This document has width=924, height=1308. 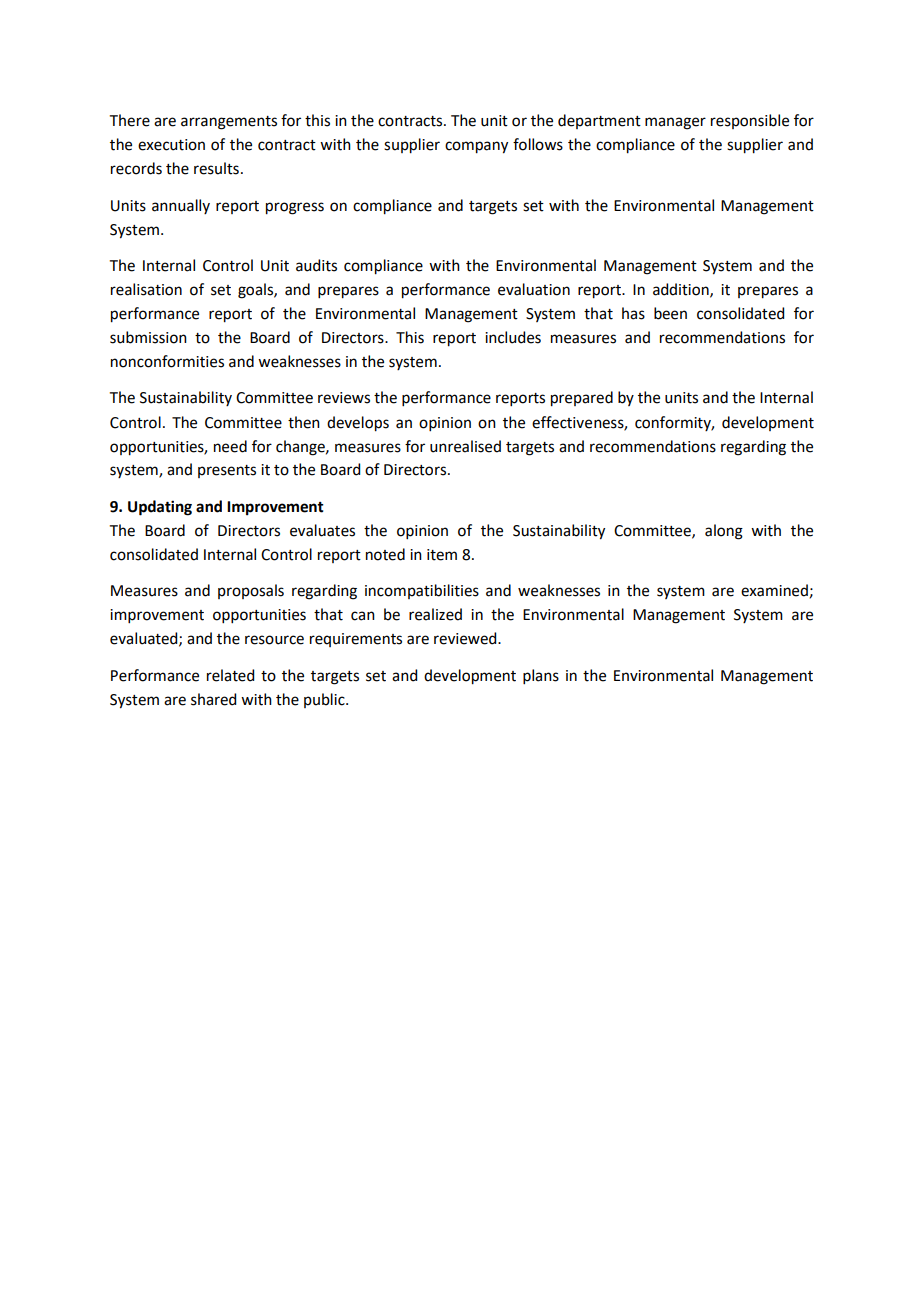 I want to click on company, so click(x=476, y=147).
